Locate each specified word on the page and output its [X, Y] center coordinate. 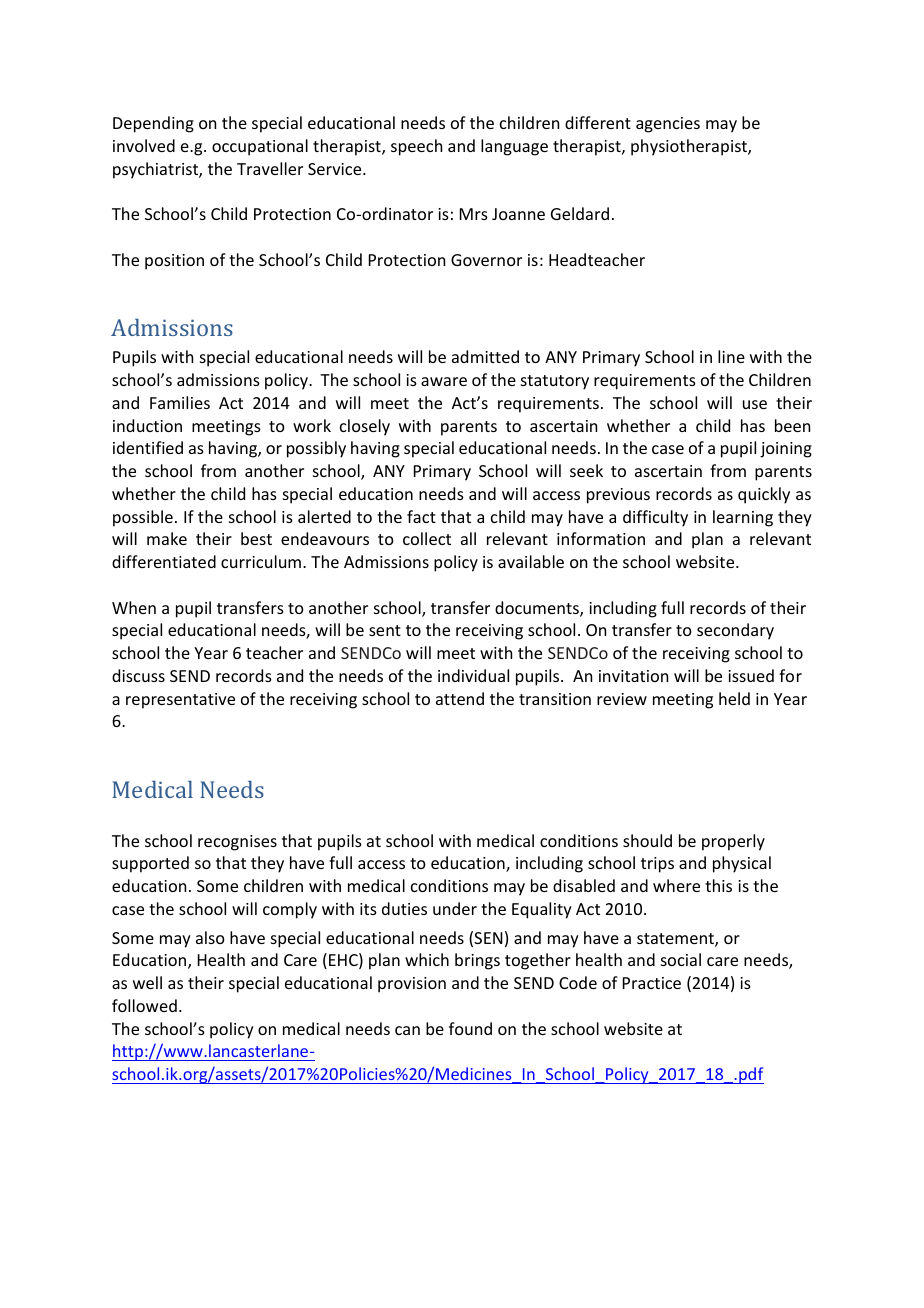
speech [416, 147]
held [734, 698]
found [470, 1028]
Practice [652, 983]
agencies [668, 125]
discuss [138, 675]
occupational [260, 147]
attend [460, 698]
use [755, 404]
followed [144, 1005]
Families [180, 402]
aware [444, 381]
